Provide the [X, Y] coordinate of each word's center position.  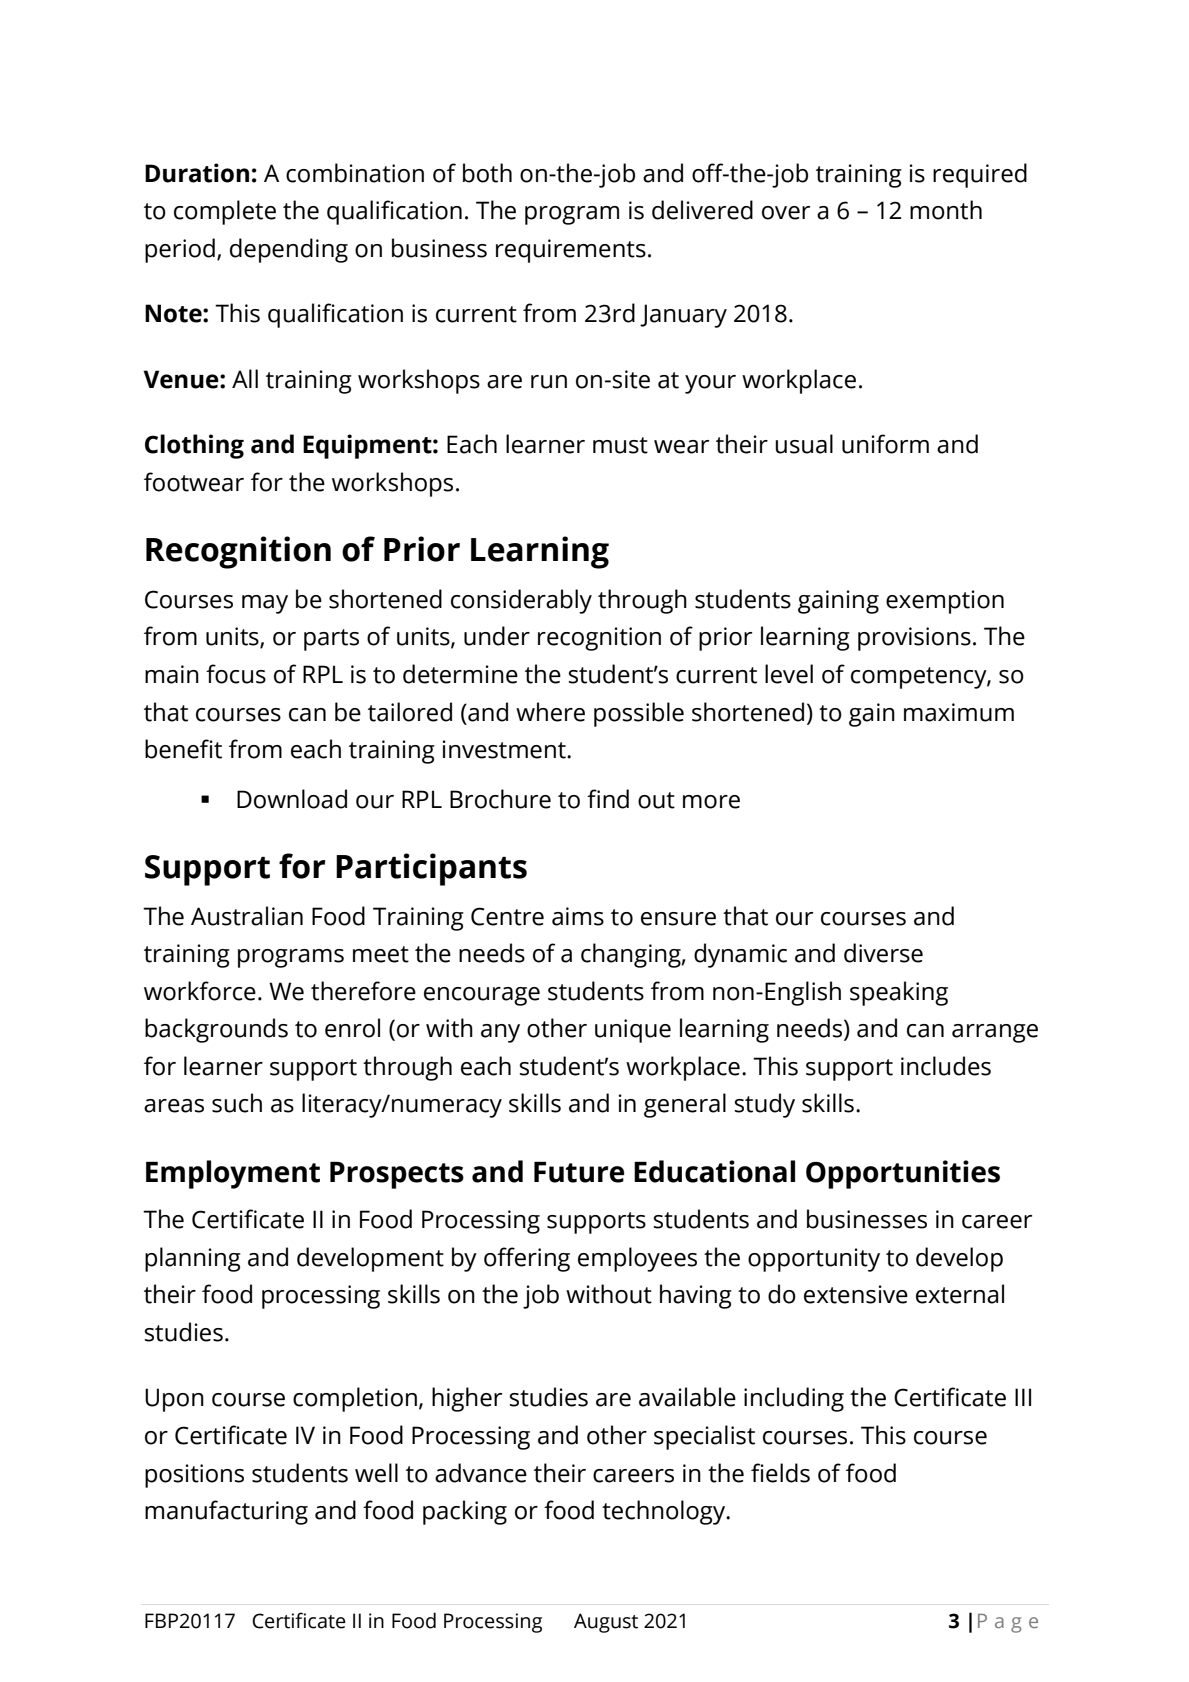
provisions [914, 639]
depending [289, 250]
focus [236, 674]
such [237, 1103]
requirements [571, 251]
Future [579, 1172]
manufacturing [226, 1512]
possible [639, 714]
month [946, 210]
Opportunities [903, 1174]
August [606, 1623]
